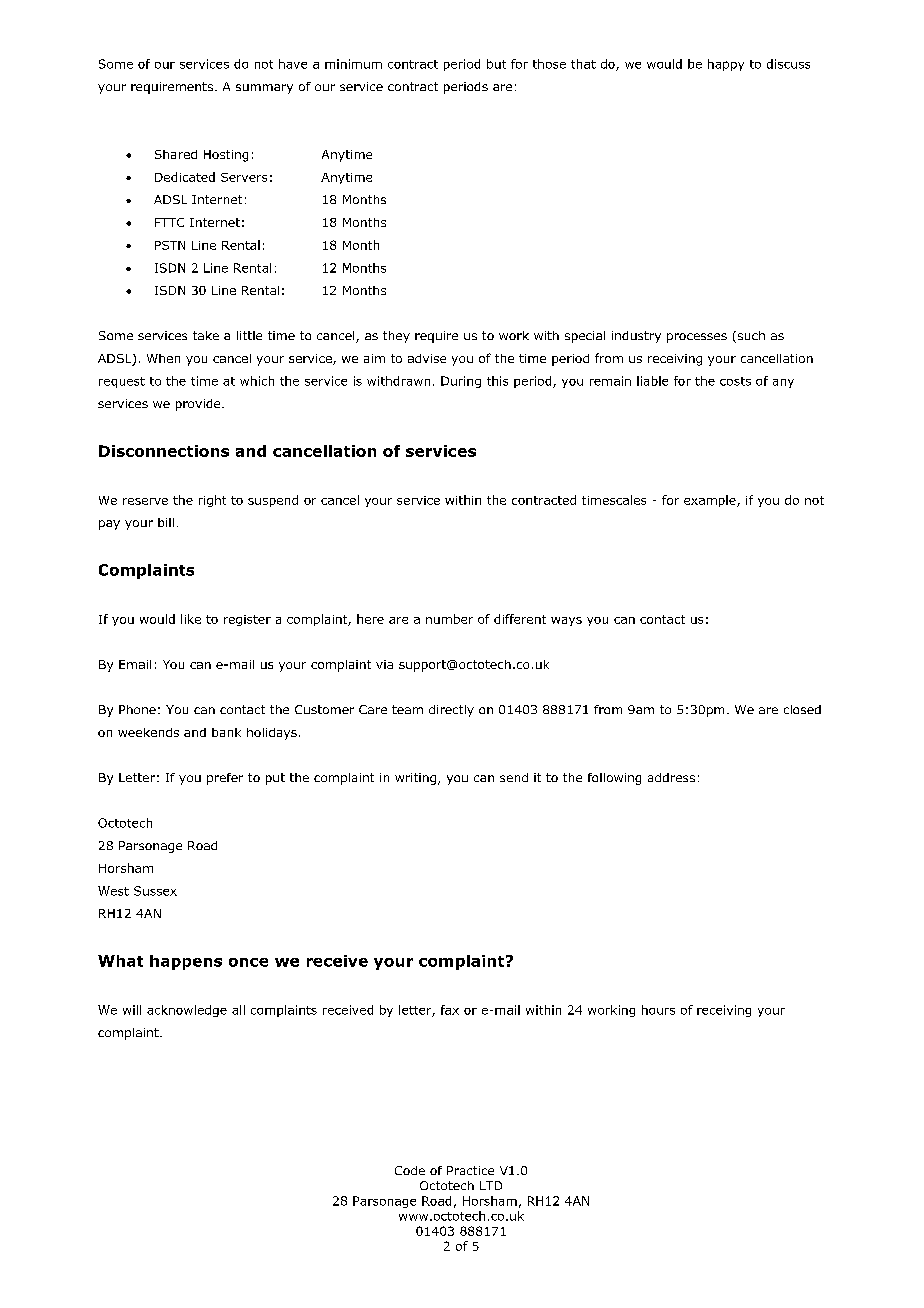 The height and width of the screenshot is (1308, 924). I want to click on Practice, so click(470, 1170).
